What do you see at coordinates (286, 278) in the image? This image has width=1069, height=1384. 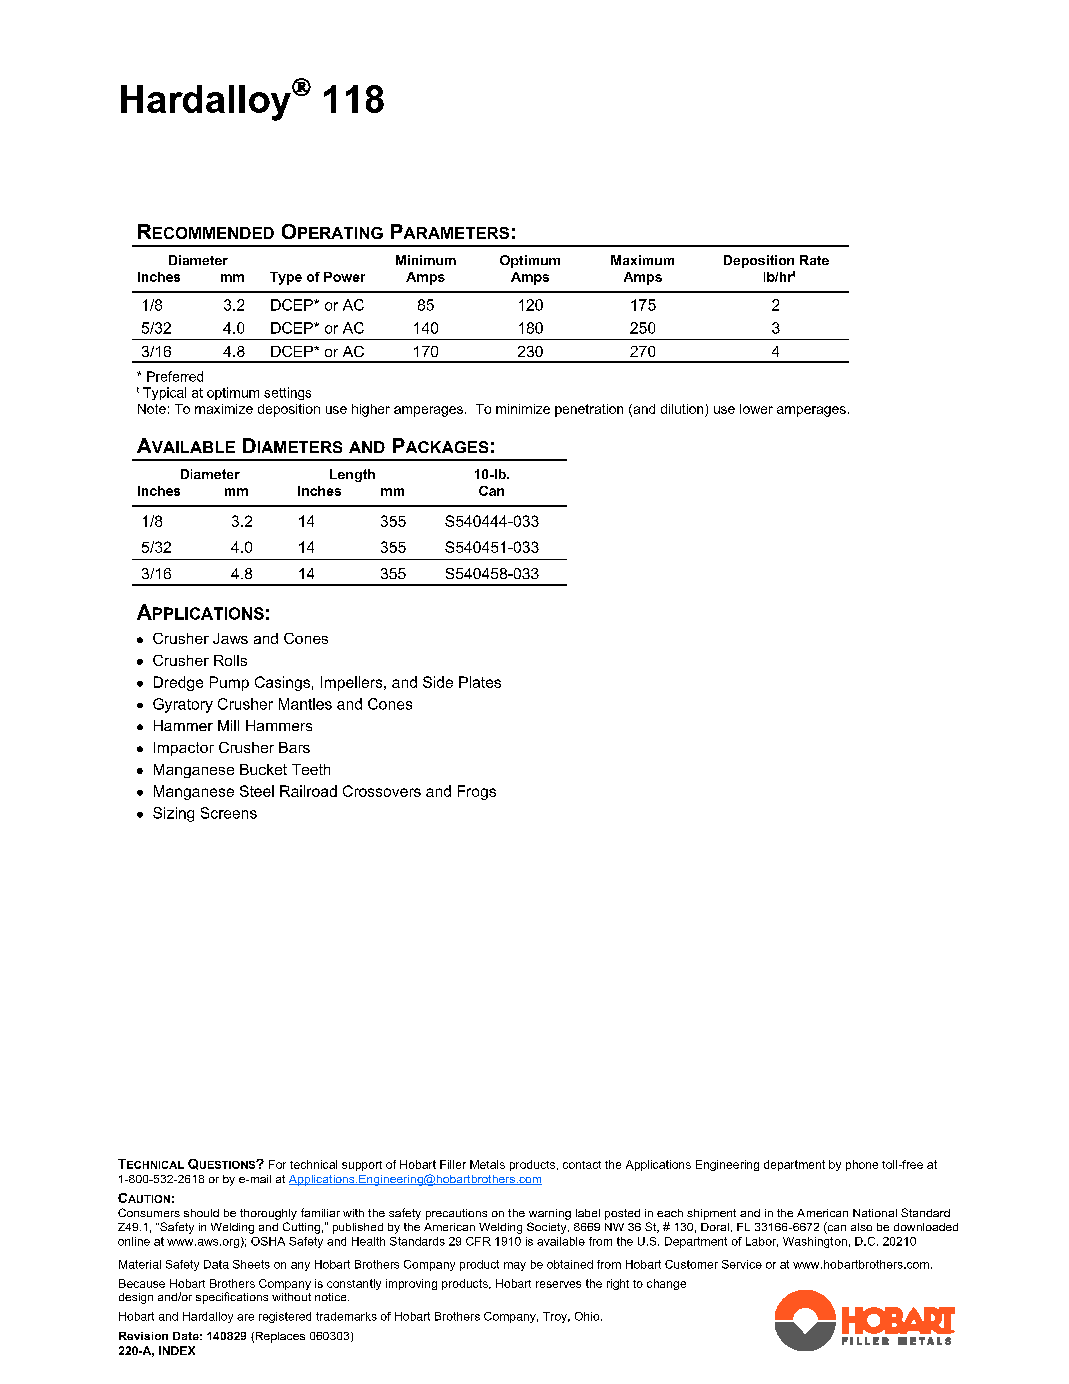 I see `Type` at bounding box center [286, 278].
